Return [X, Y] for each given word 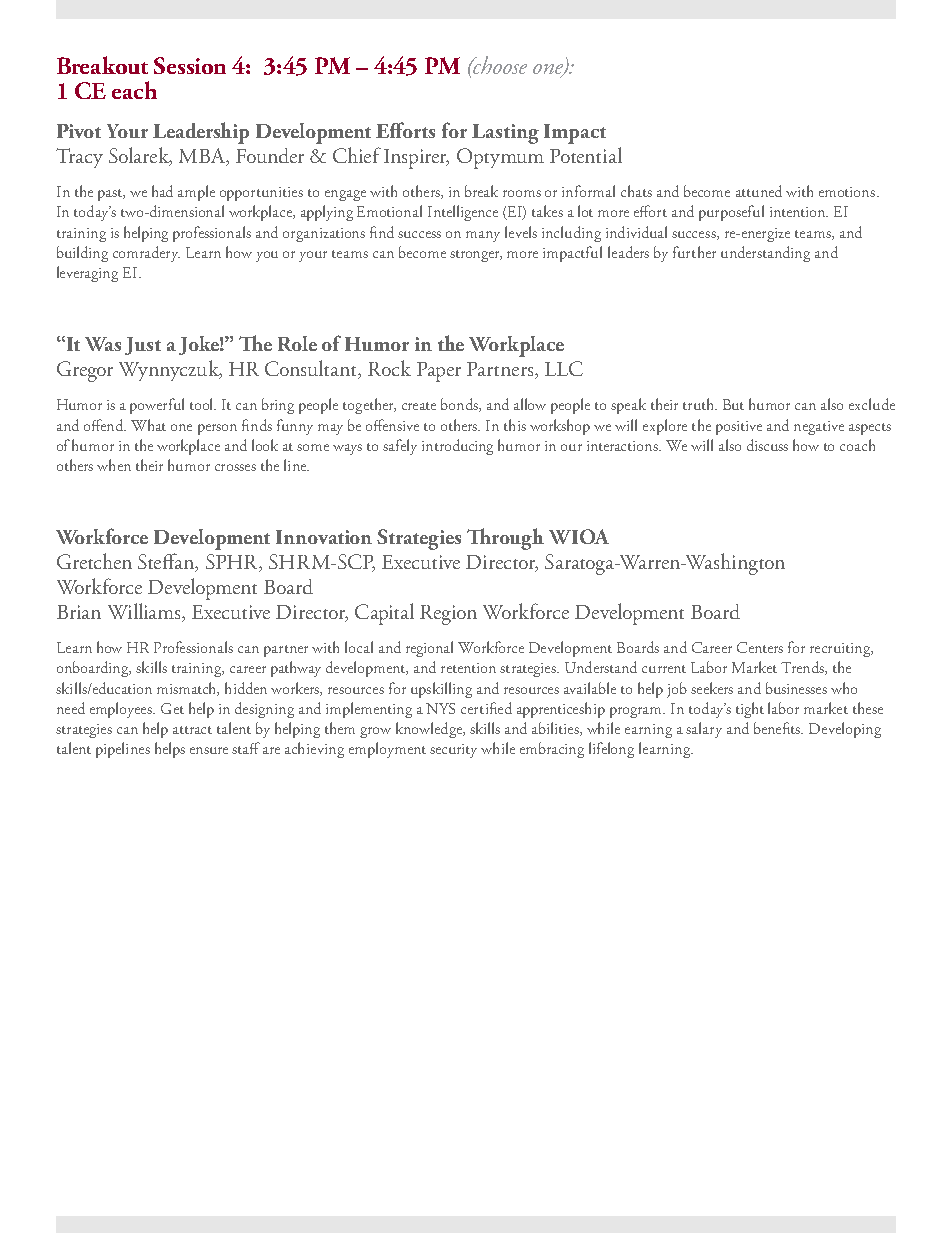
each [134, 90]
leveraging [87, 274]
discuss [767, 445]
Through [505, 539]
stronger [476, 256]
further [694, 252]
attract [192, 730]
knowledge [430, 730]
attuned [759, 191]
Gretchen [94, 561]
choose [499, 65]
